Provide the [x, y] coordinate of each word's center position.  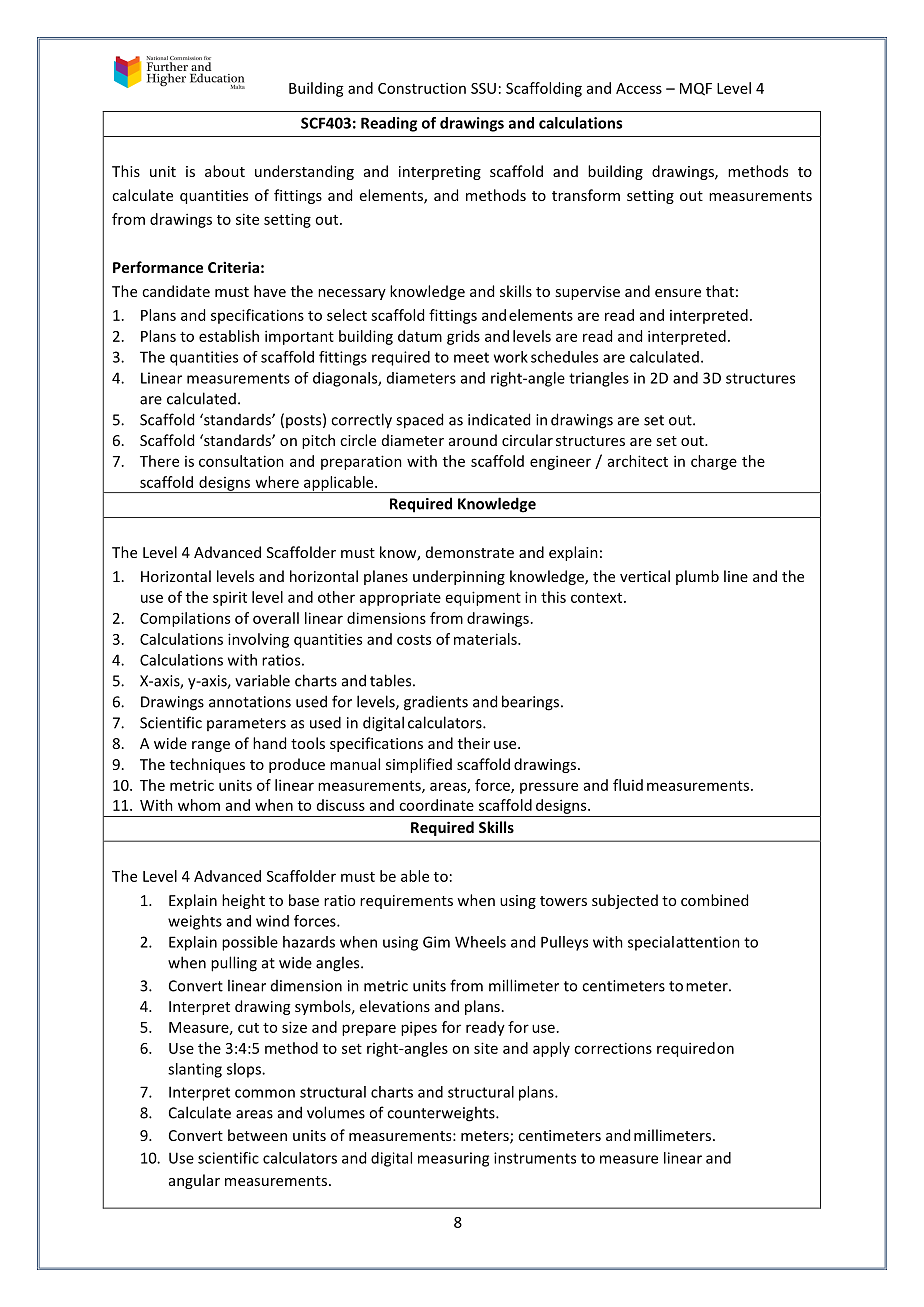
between [257, 1135]
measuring [453, 1159]
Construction [422, 88]
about [225, 171]
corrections [613, 1048]
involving [258, 640]
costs [414, 640]
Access [639, 88]
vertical [645, 576]
